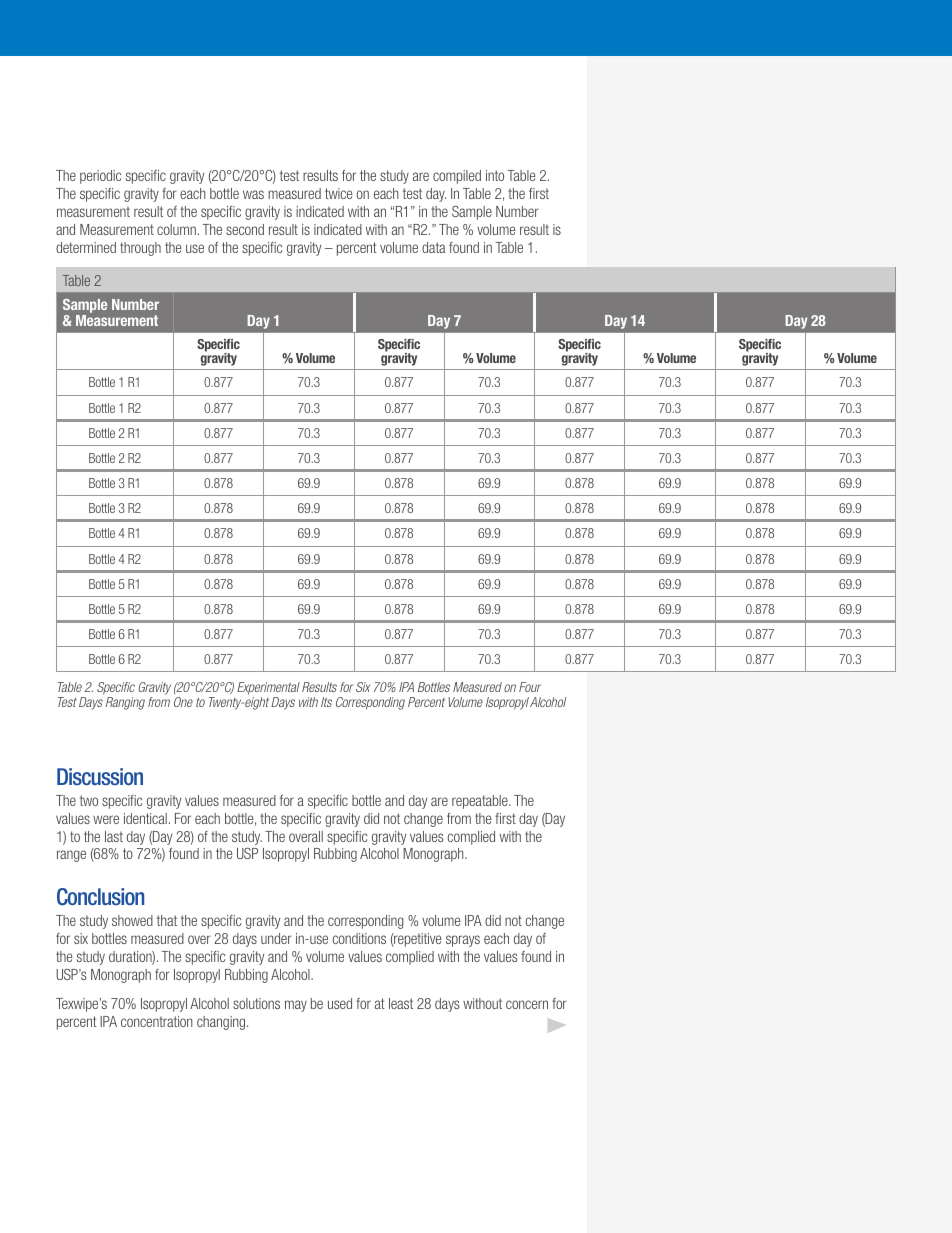 This page has height=1233, width=952. Describe the element at coordinates (156, 1021) in the page. I see `concentration` at that location.
